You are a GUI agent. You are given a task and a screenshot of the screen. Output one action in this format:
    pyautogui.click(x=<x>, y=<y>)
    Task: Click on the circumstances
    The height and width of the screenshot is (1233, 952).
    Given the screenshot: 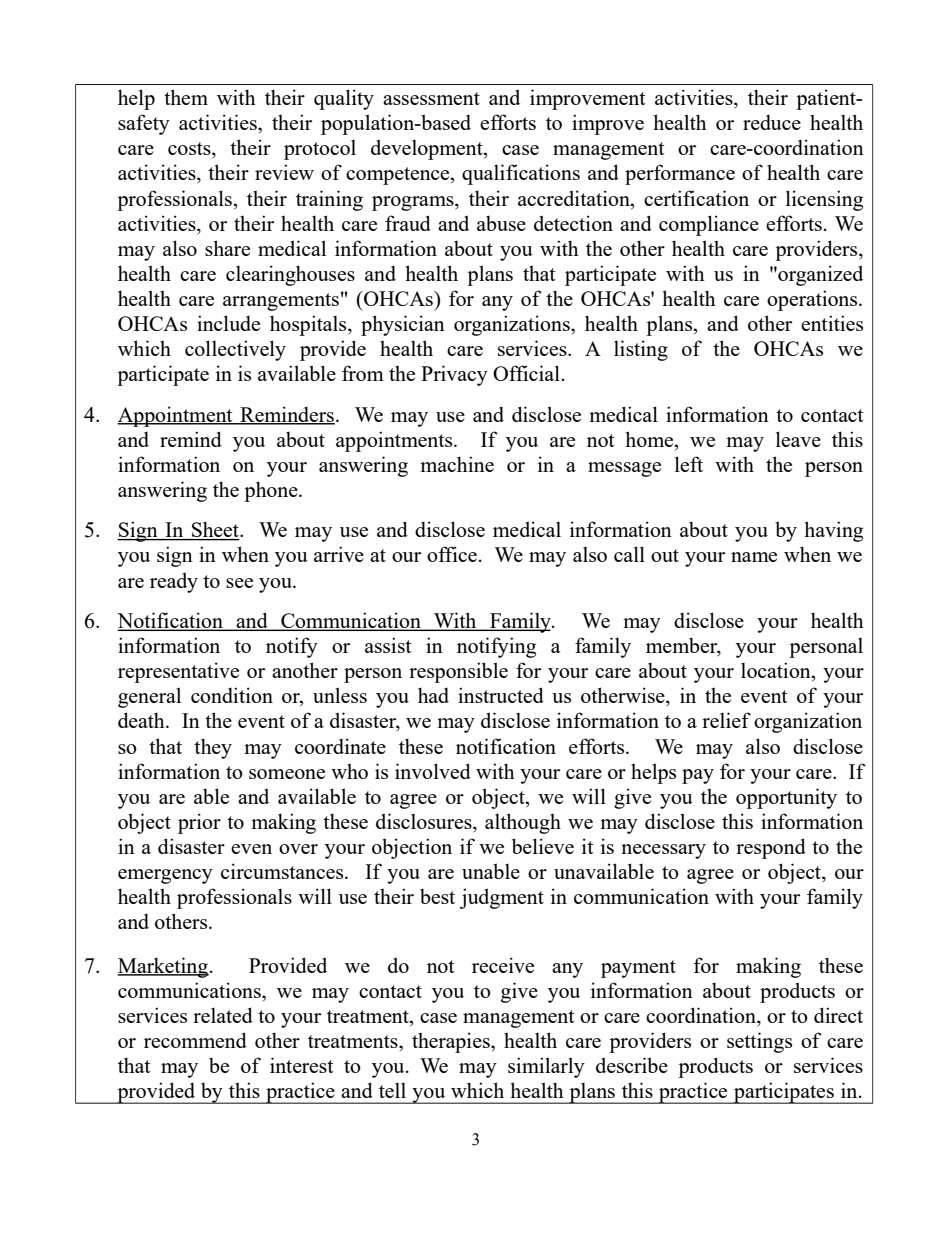 What is the action you would take?
    pyautogui.click(x=283, y=871)
